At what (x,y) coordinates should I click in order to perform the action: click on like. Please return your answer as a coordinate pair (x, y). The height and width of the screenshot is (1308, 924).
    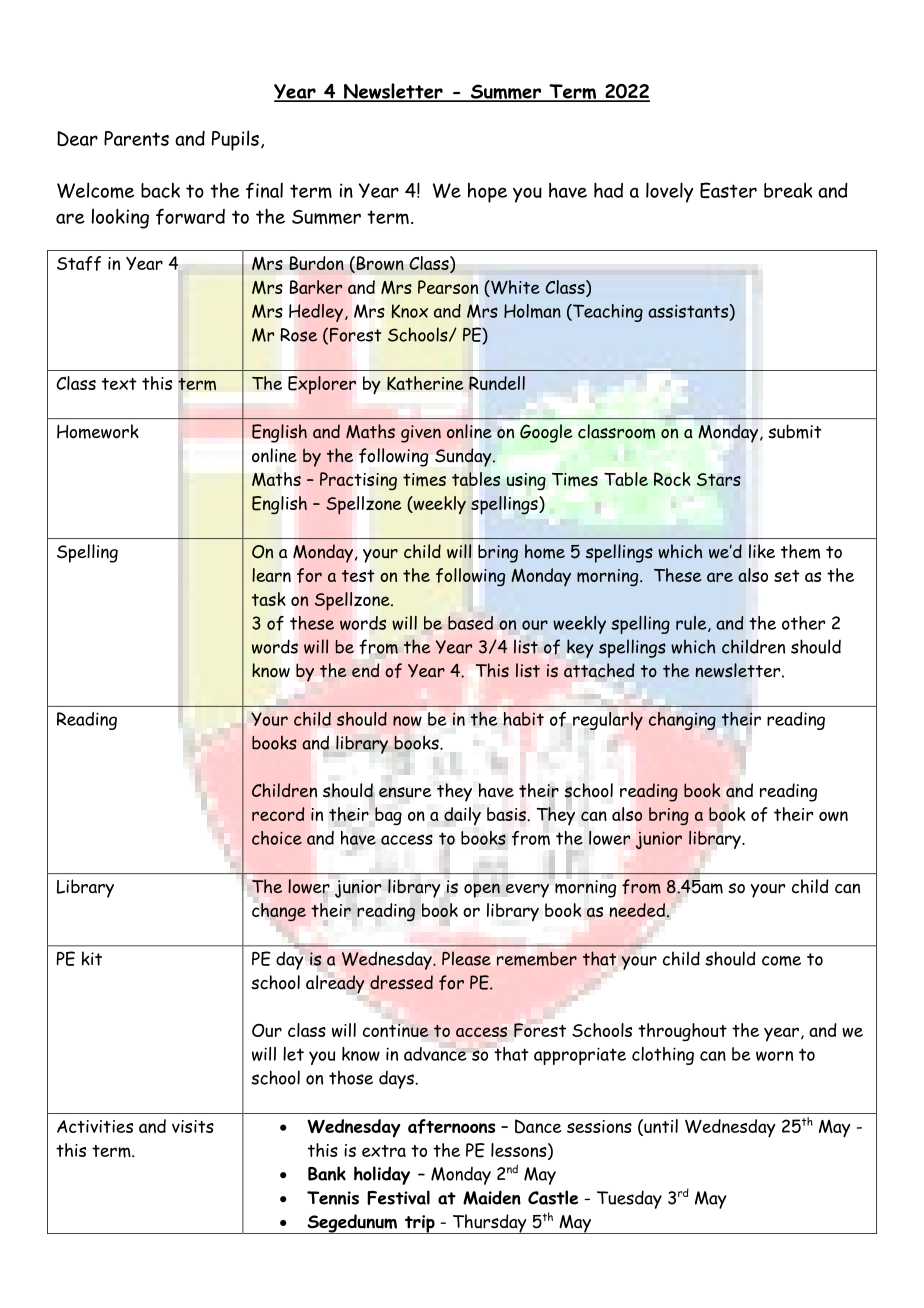
    Looking at the image, I should click on (762, 551).
